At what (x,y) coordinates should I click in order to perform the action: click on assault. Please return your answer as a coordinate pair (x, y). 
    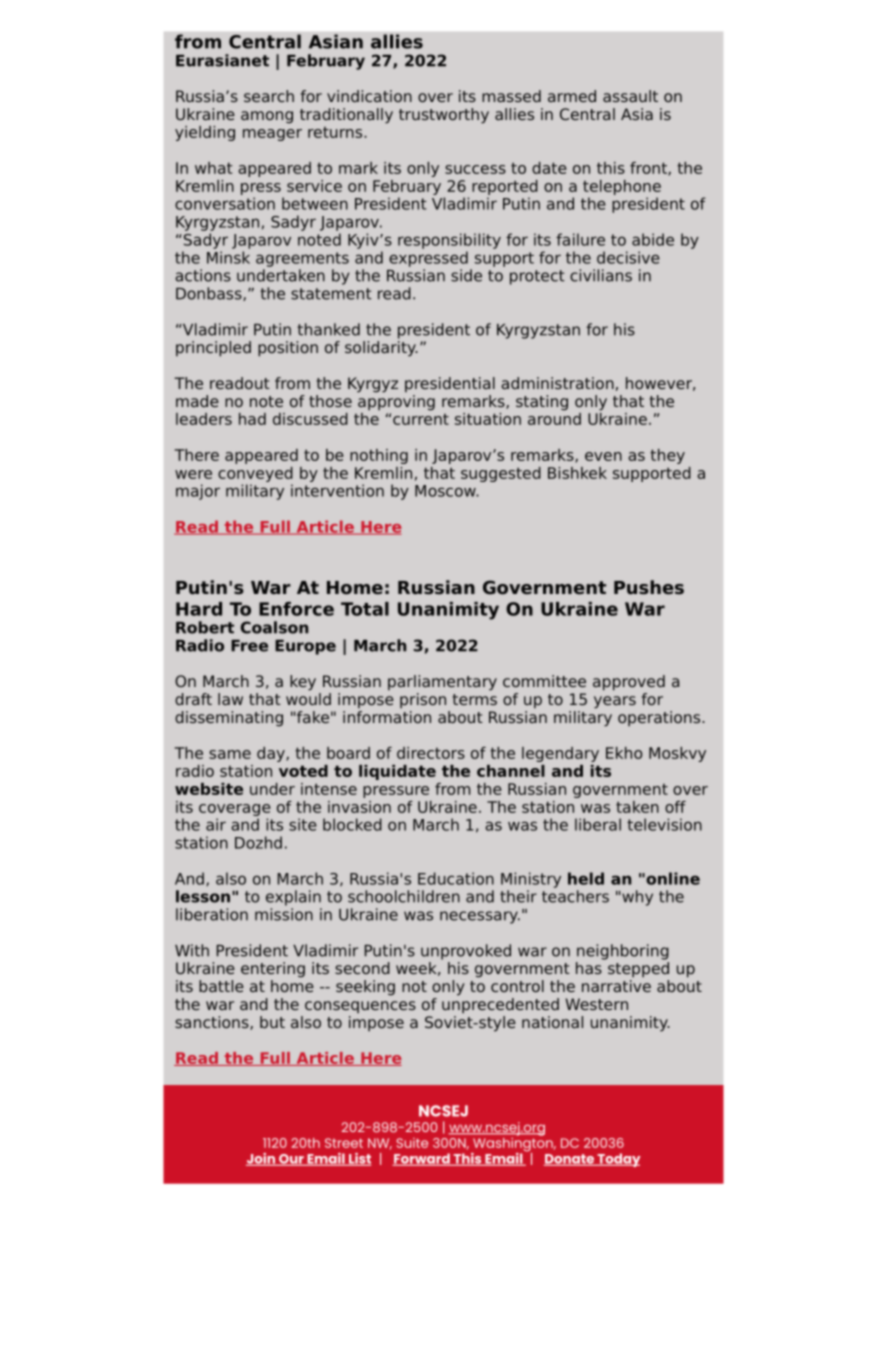
    Looking at the image, I should click on (630, 96).
